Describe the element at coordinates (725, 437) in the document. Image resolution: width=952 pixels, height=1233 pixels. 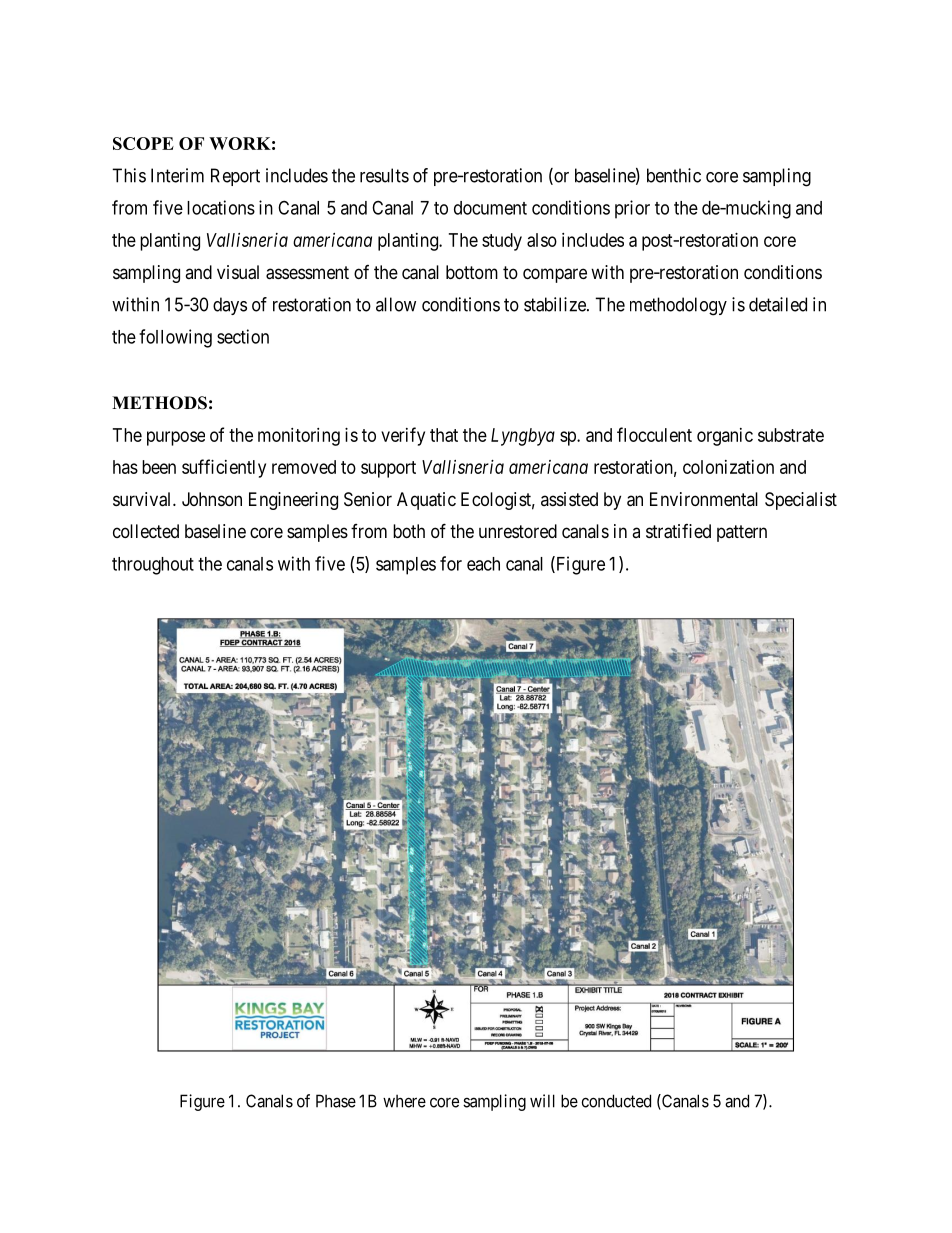
I see `organic` at that location.
